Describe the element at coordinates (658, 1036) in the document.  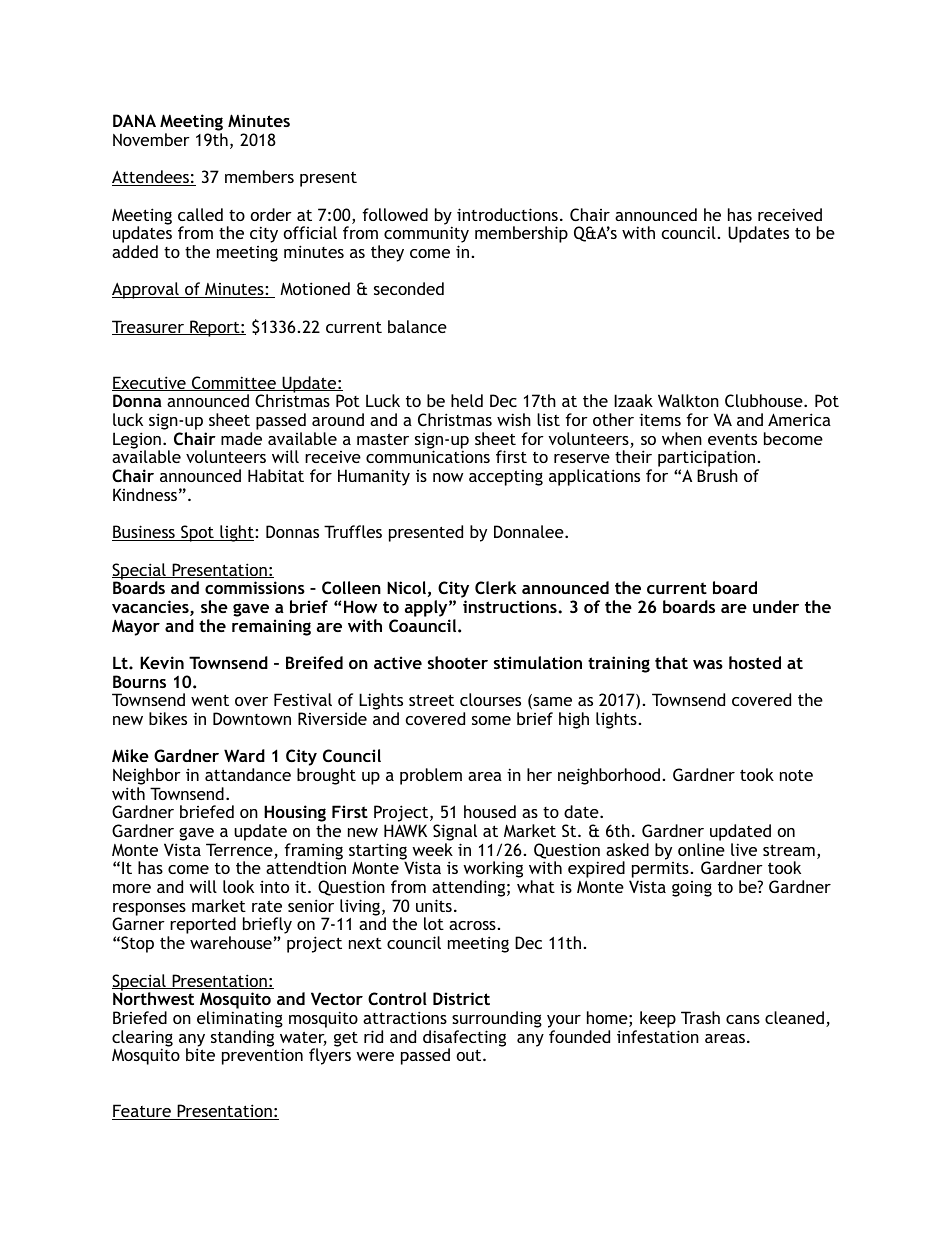
I see `infestation` at that location.
